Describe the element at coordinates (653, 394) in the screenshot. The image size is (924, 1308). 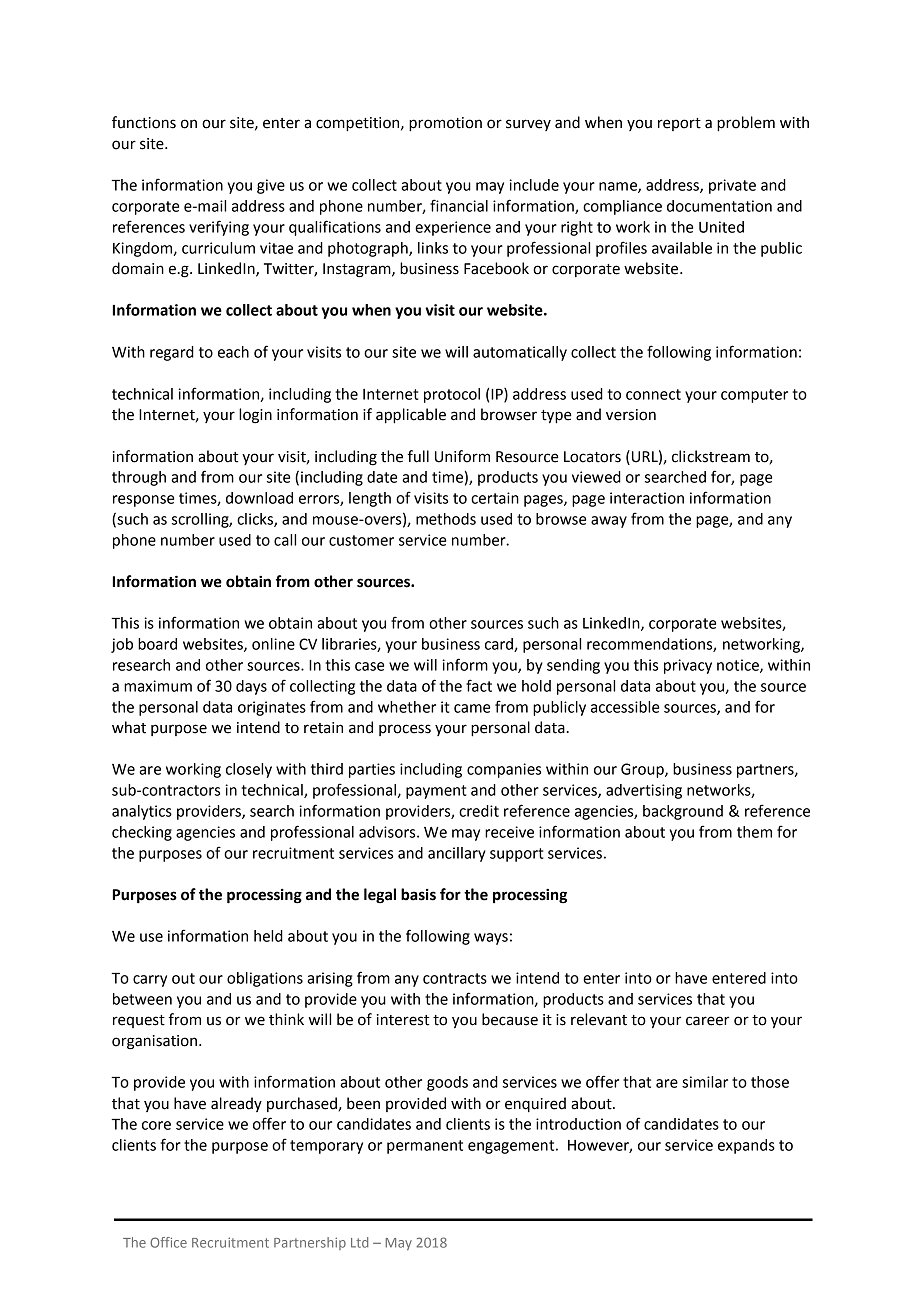
I see `connect` at that location.
